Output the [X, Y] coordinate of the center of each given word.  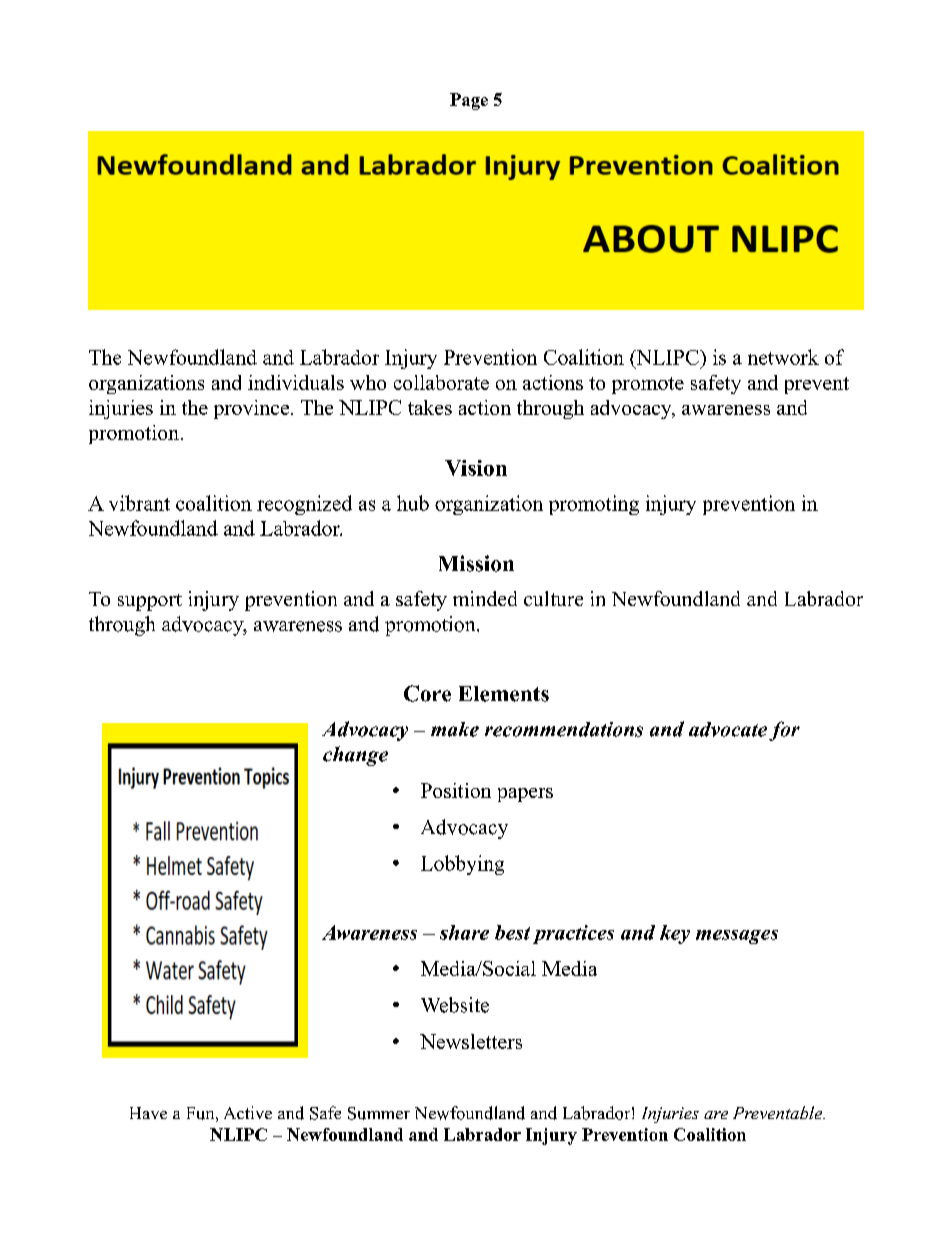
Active [248, 1112]
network [783, 357]
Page [469, 101]
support [150, 602]
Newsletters [471, 1041]
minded [485, 598]
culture [553, 598]
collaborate [441, 382]
